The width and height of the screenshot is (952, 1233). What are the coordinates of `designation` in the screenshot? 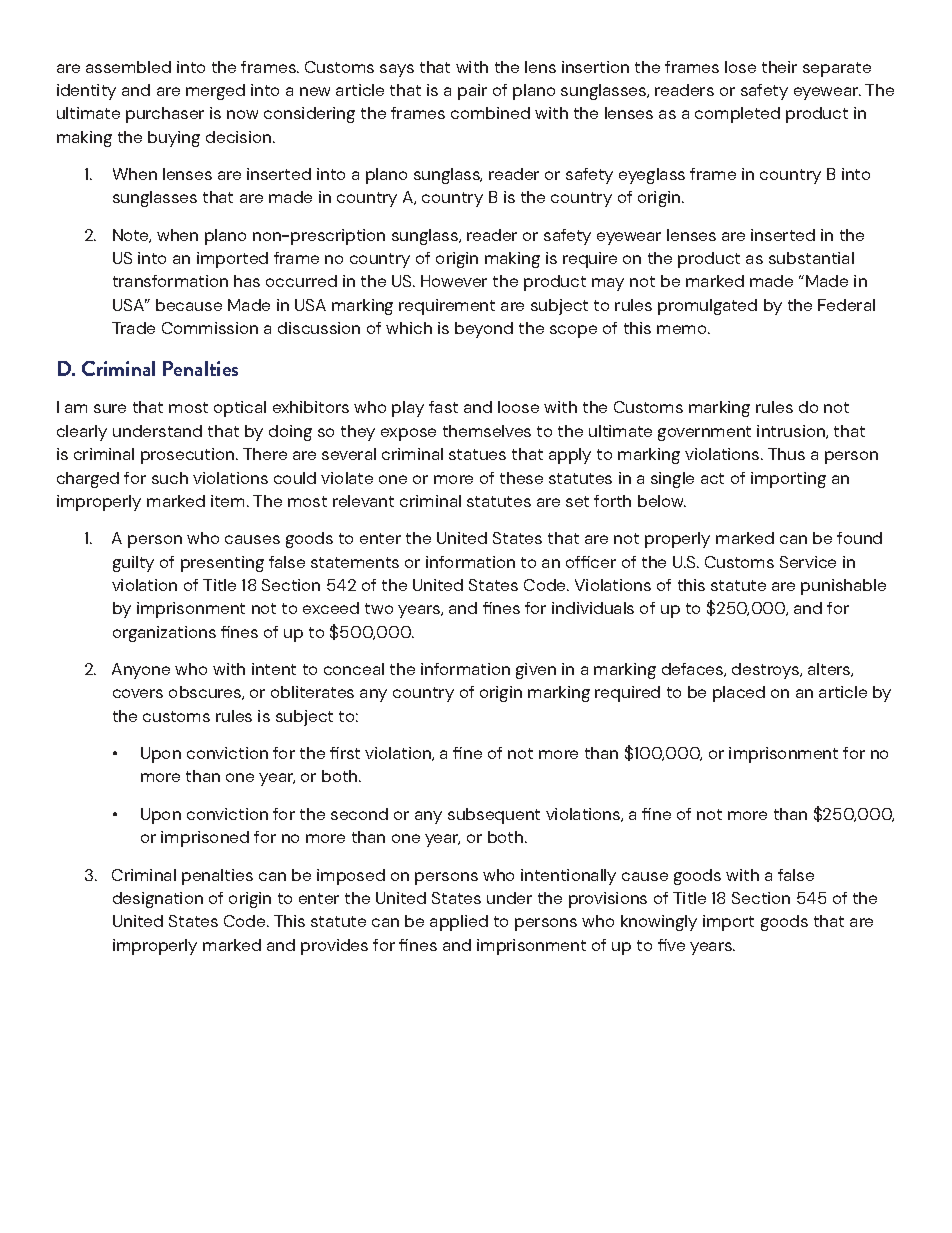 It's located at (158, 900).
